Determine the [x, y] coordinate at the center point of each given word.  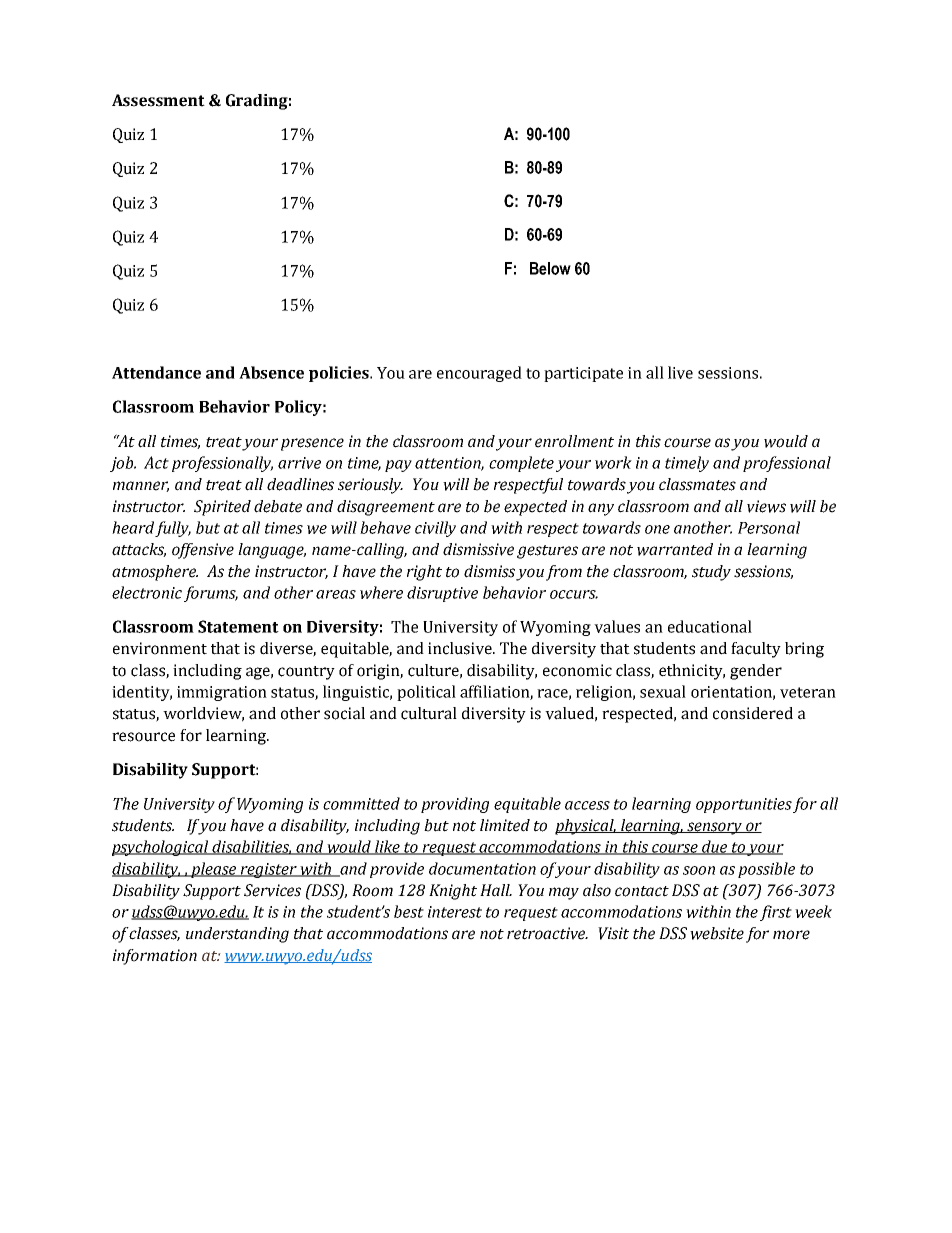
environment [160, 648]
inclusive [461, 648]
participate [583, 374]
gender [756, 672]
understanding [237, 935]
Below [550, 268]
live [680, 372]
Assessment [158, 100]
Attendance [156, 372]
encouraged [479, 374]
